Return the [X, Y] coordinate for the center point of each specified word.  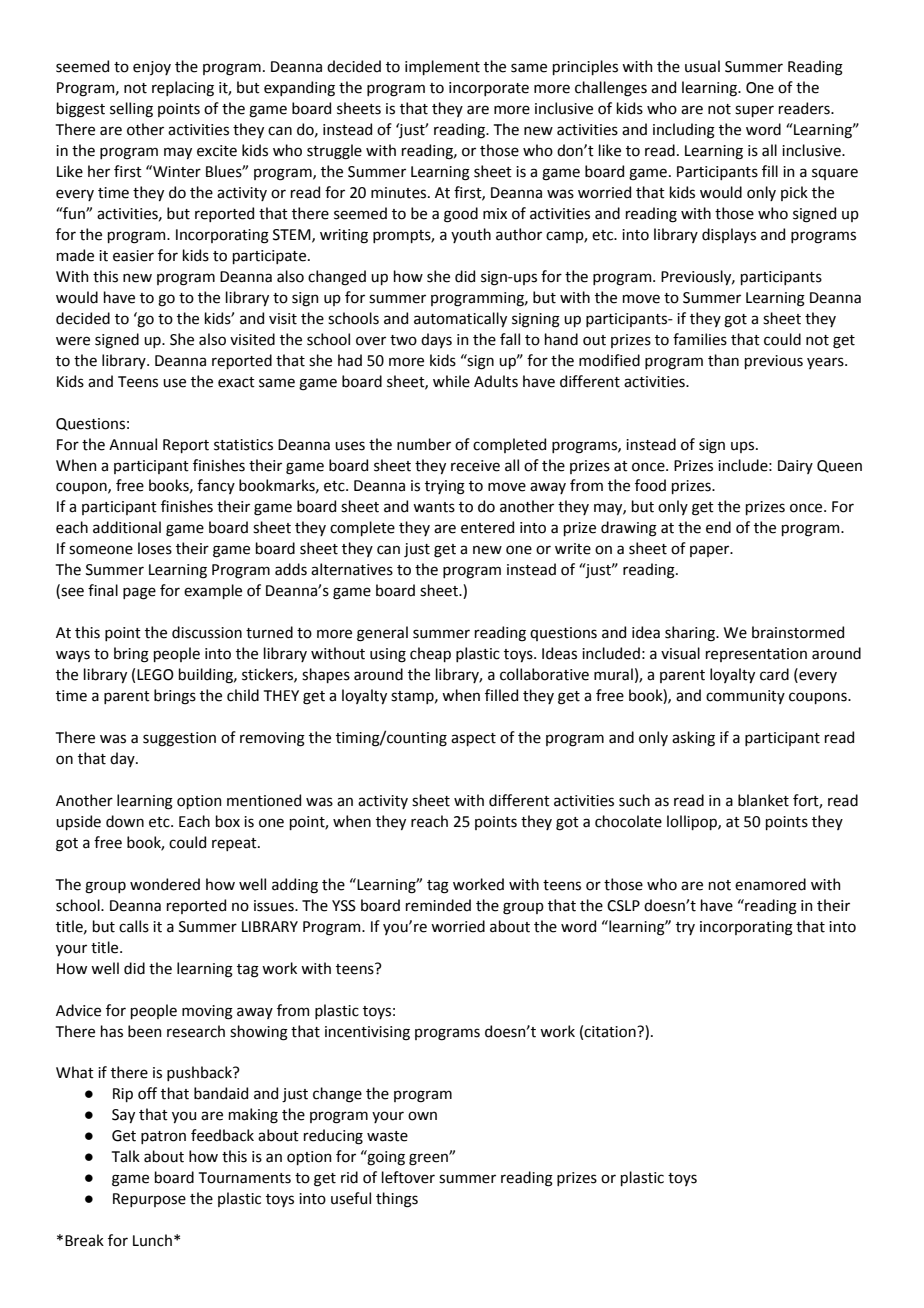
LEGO [155, 675]
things [397, 1200]
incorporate [489, 89]
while [451, 381]
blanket [763, 800]
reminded [438, 905]
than [723, 360]
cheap [430, 654]
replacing [183, 89]
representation [756, 655]
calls [134, 926]
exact [236, 382]
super [754, 111]
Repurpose [149, 1200]
